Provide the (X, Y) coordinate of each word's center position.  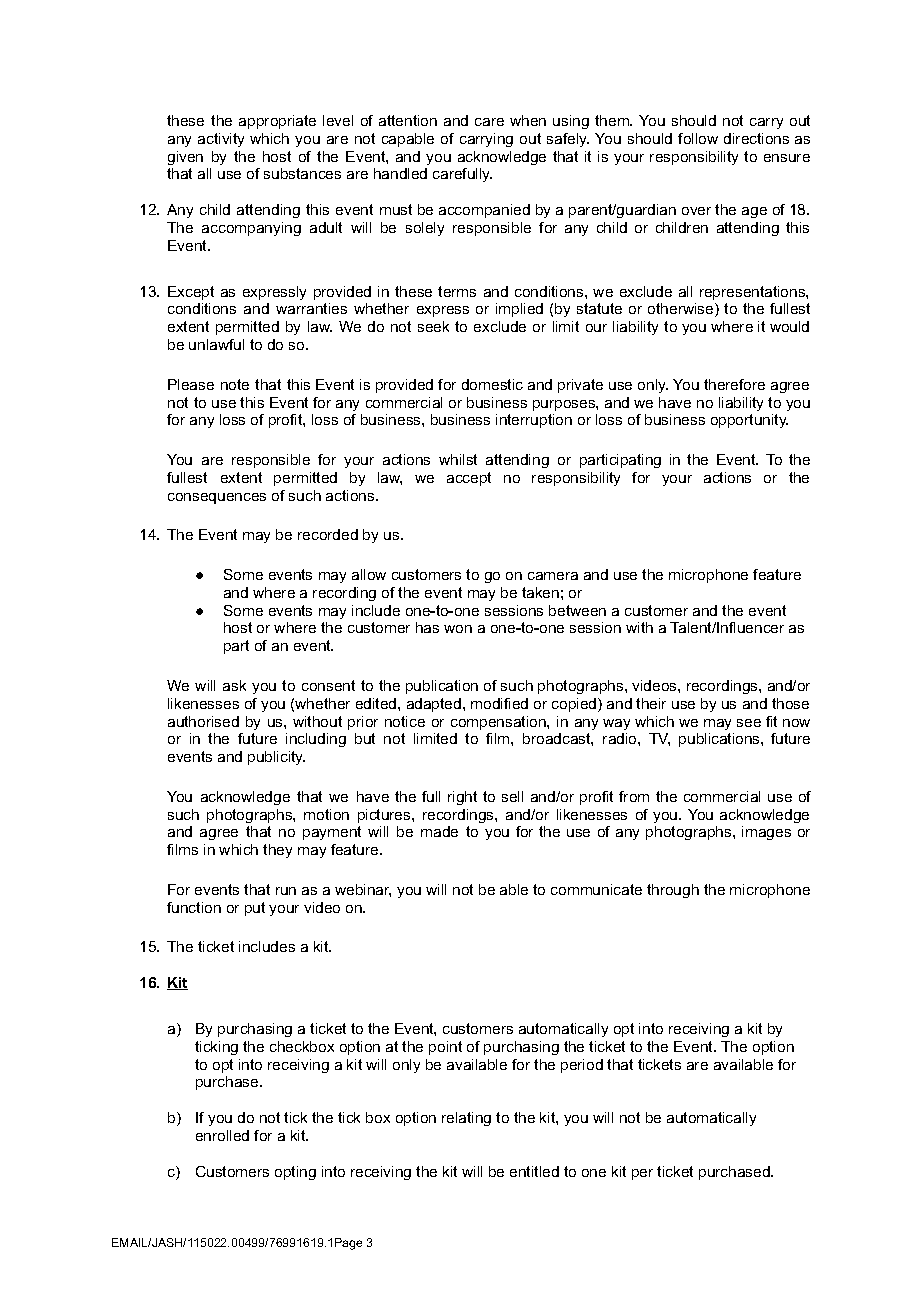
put (255, 909)
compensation (499, 723)
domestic (492, 384)
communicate (596, 889)
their (651, 703)
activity (221, 140)
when (528, 120)
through (673, 891)
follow (698, 138)
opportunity (749, 421)
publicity (276, 758)
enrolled (222, 1135)
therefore (734, 384)
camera (553, 576)
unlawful (216, 344)
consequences (217, 498)
